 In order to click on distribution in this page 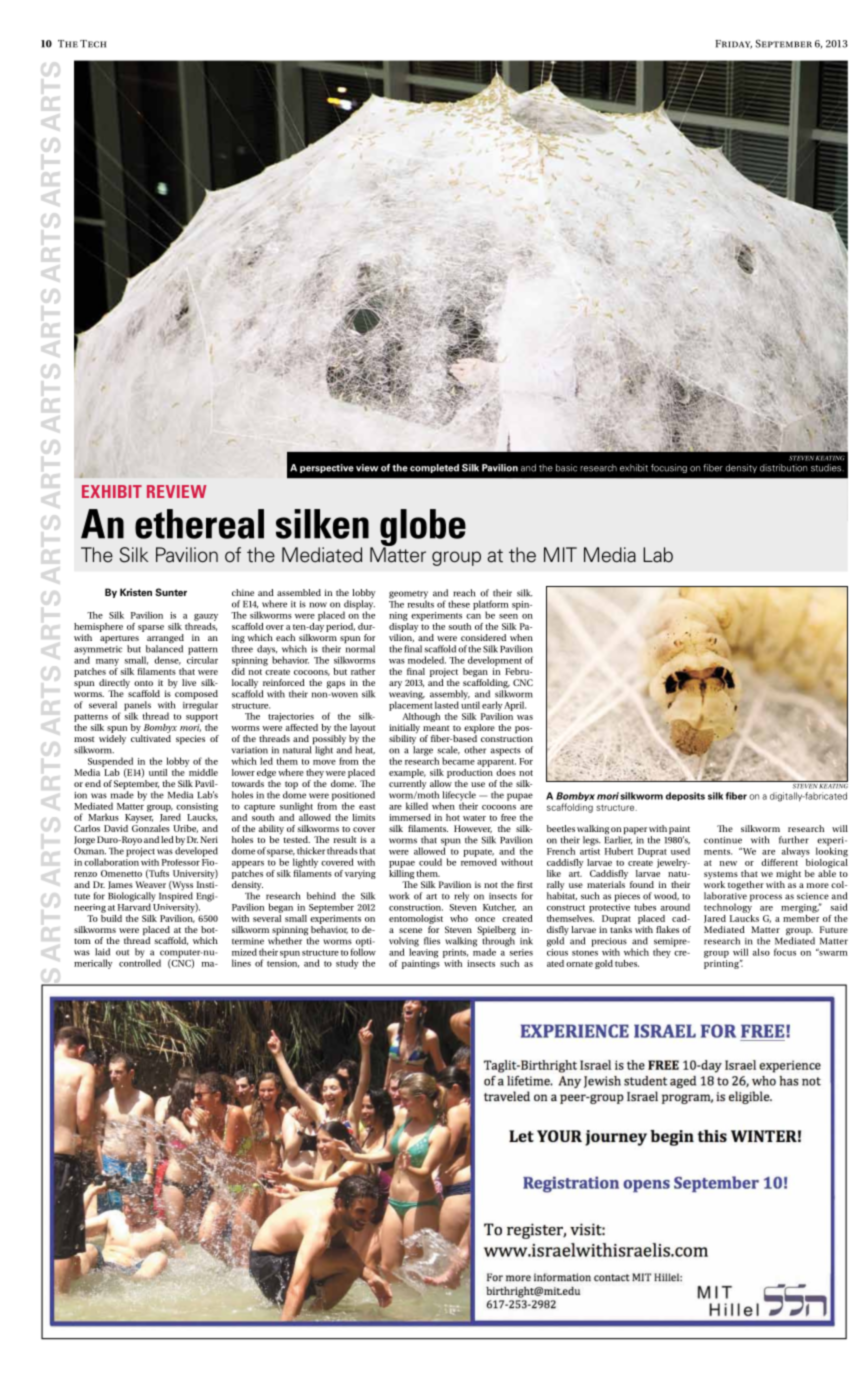, I will do `click(783, 468)`.
